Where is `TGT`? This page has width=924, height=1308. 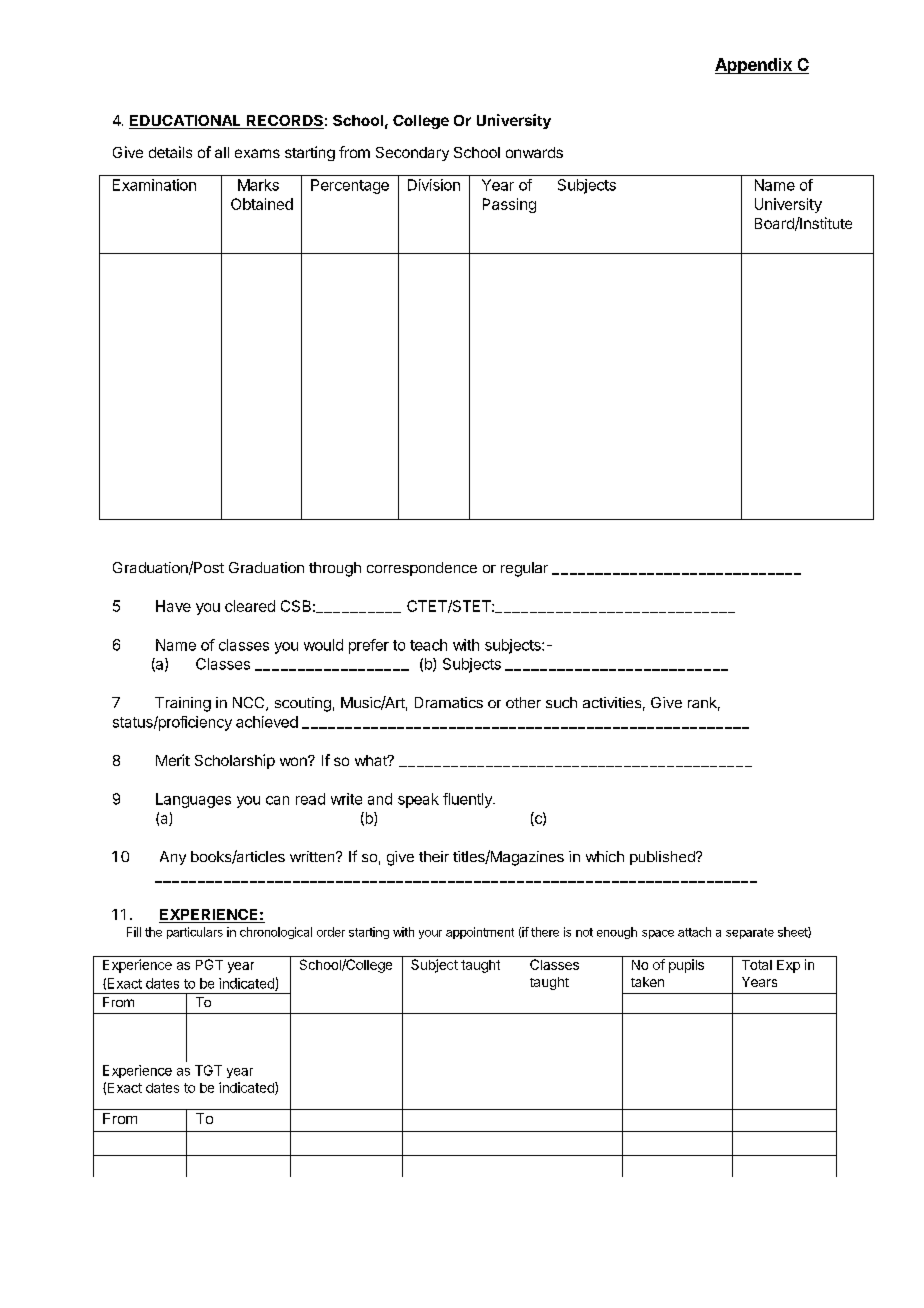 TGT is located at coordinates (208, 1070).
